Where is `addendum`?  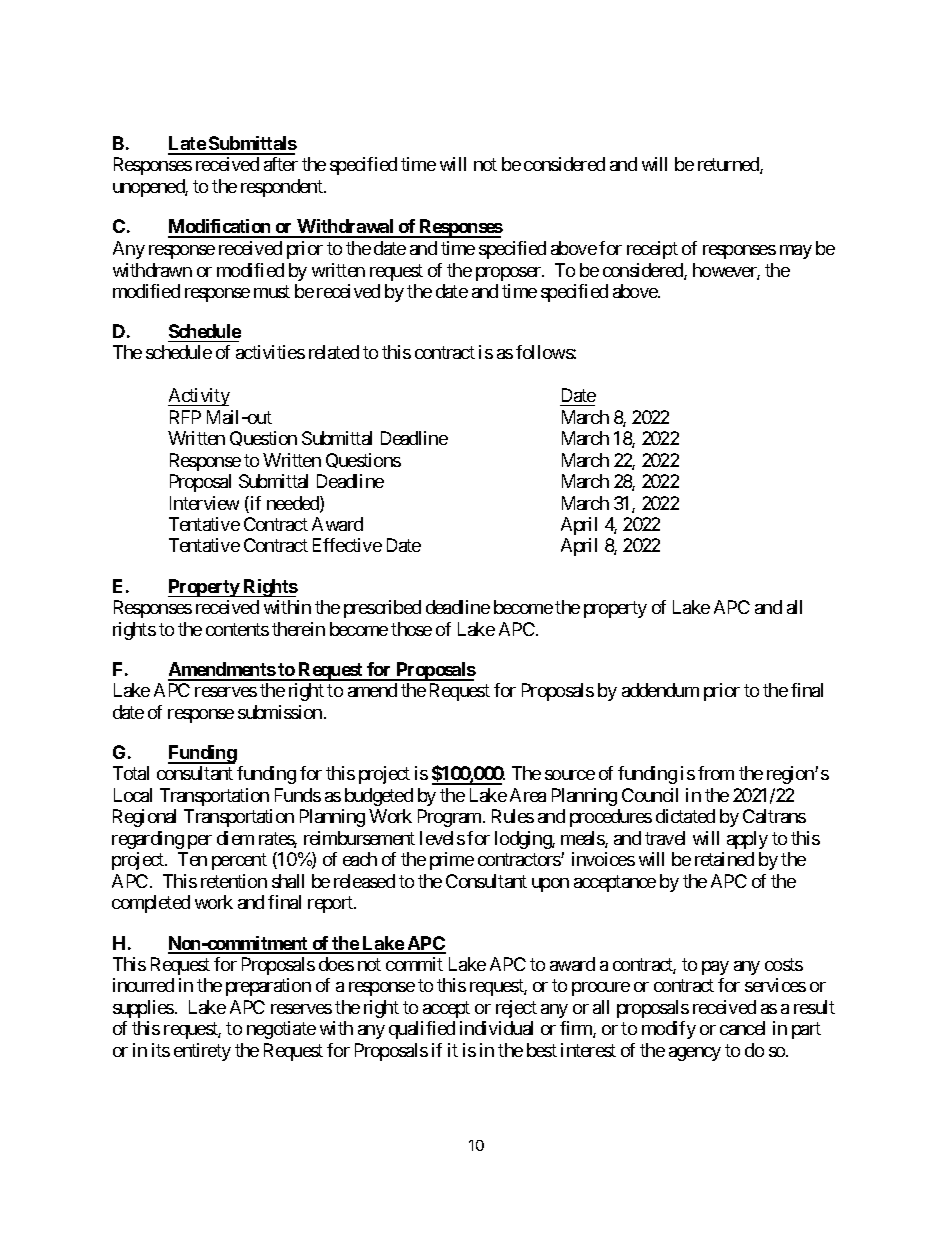
addendum is located at coordinates (660, 690).
